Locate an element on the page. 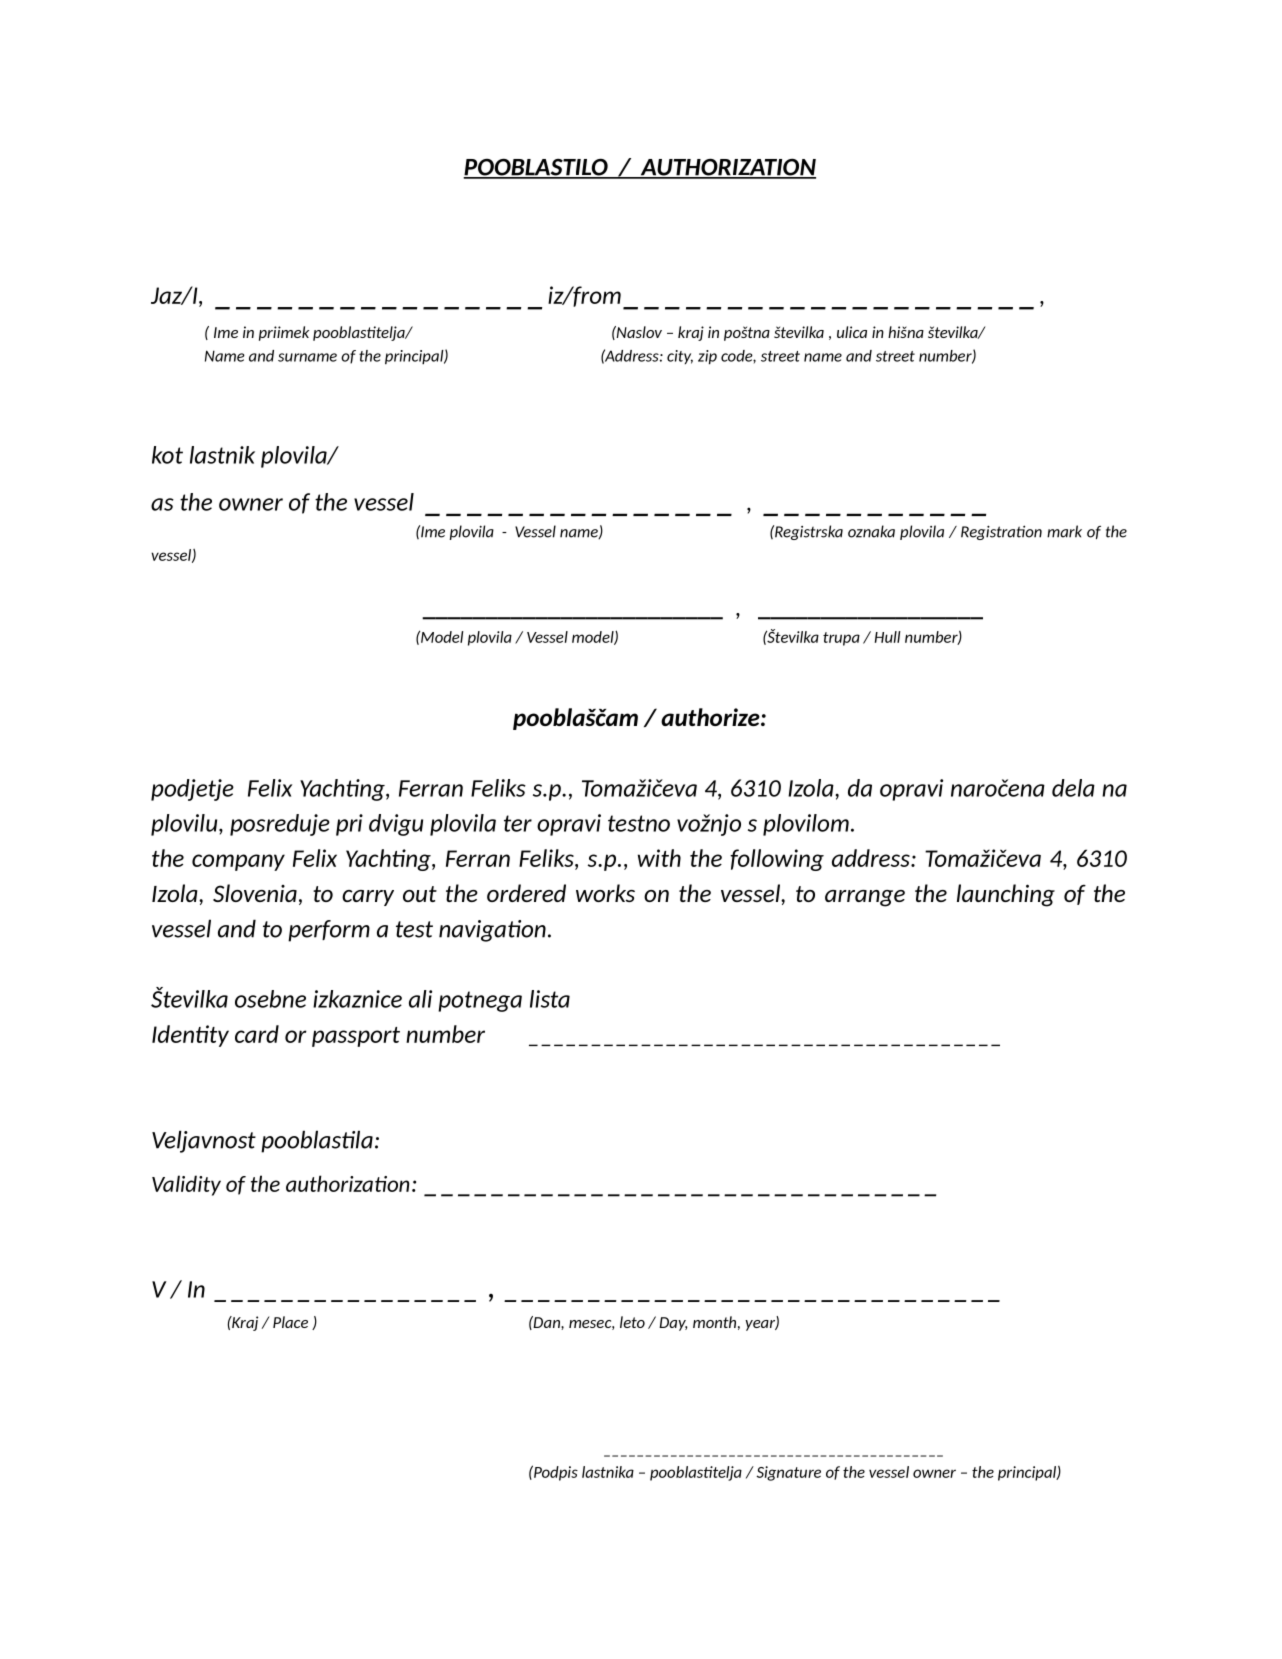  city is located at coordinates (680, 357).
